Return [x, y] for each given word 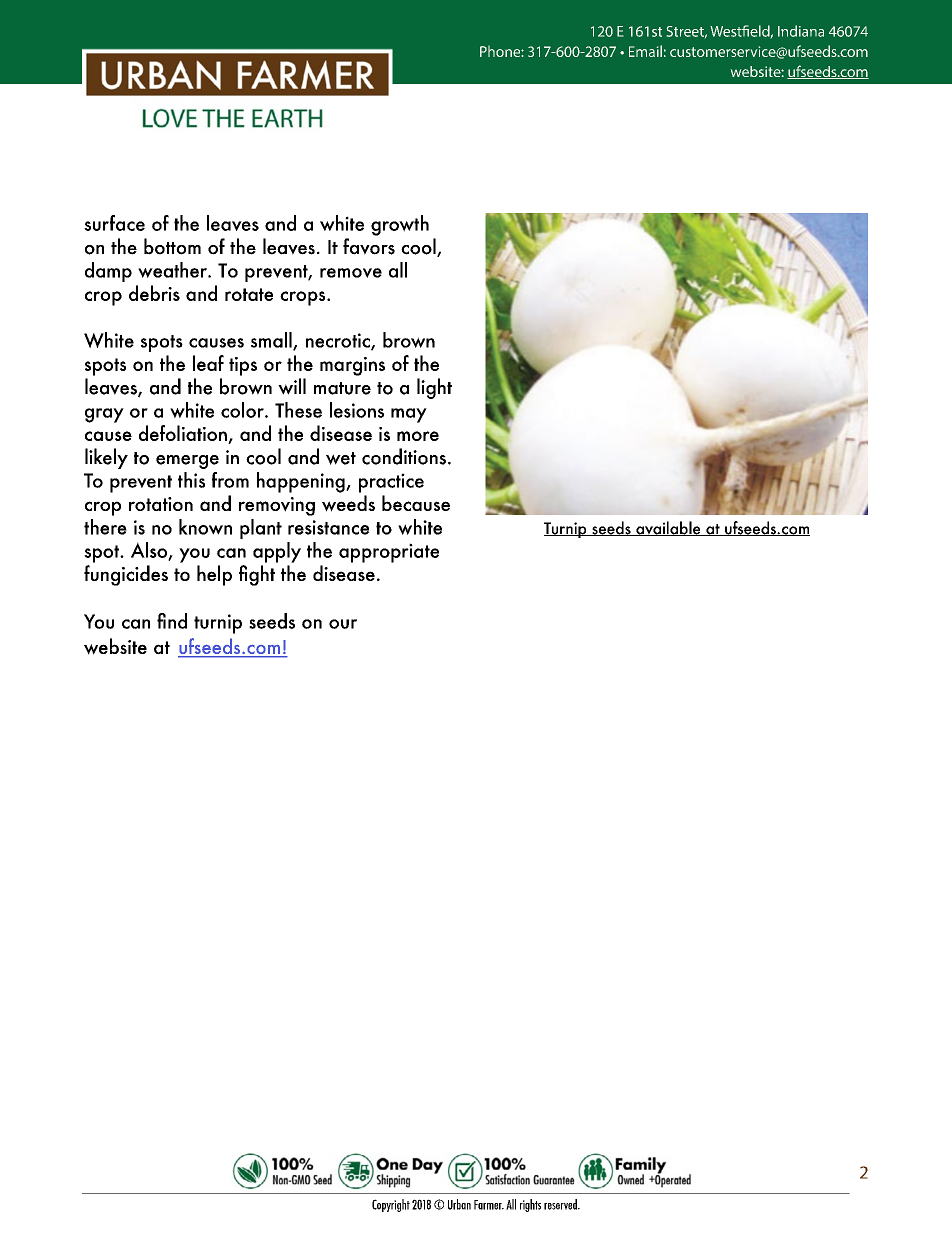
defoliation [184, 434]
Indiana [801, 31]
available [668, 528]
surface [114, 223]
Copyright [391, 1205]
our [343, 624]
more [418, 436]
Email [645, 51]
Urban [459, 1204]
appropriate [389, 553]
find [172, 621]
